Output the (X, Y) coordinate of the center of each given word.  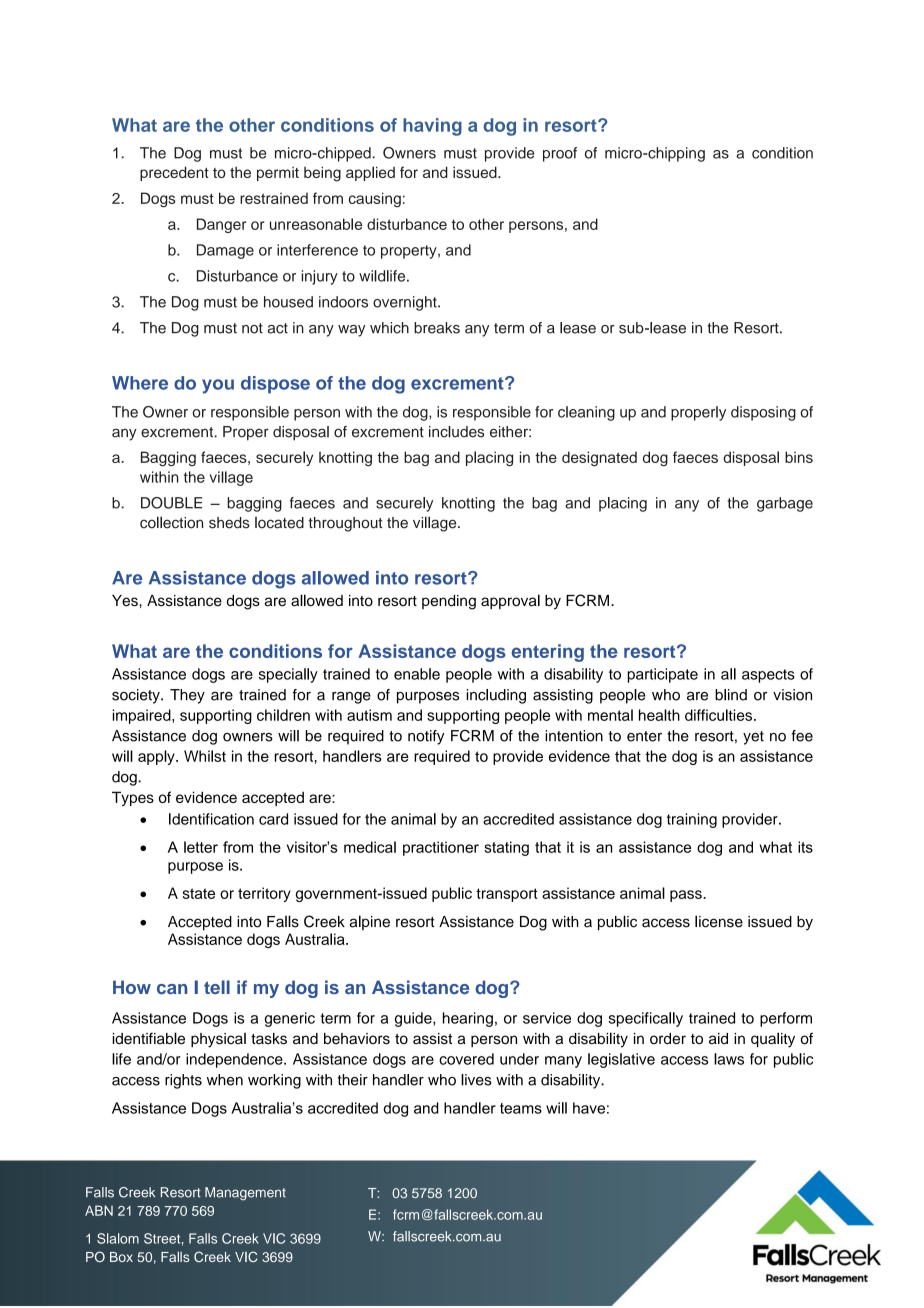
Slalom (118, 1238)
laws (729, 1059)
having (432, 127)
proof (560, 154)
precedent (174, 173)
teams (521, 1108)
